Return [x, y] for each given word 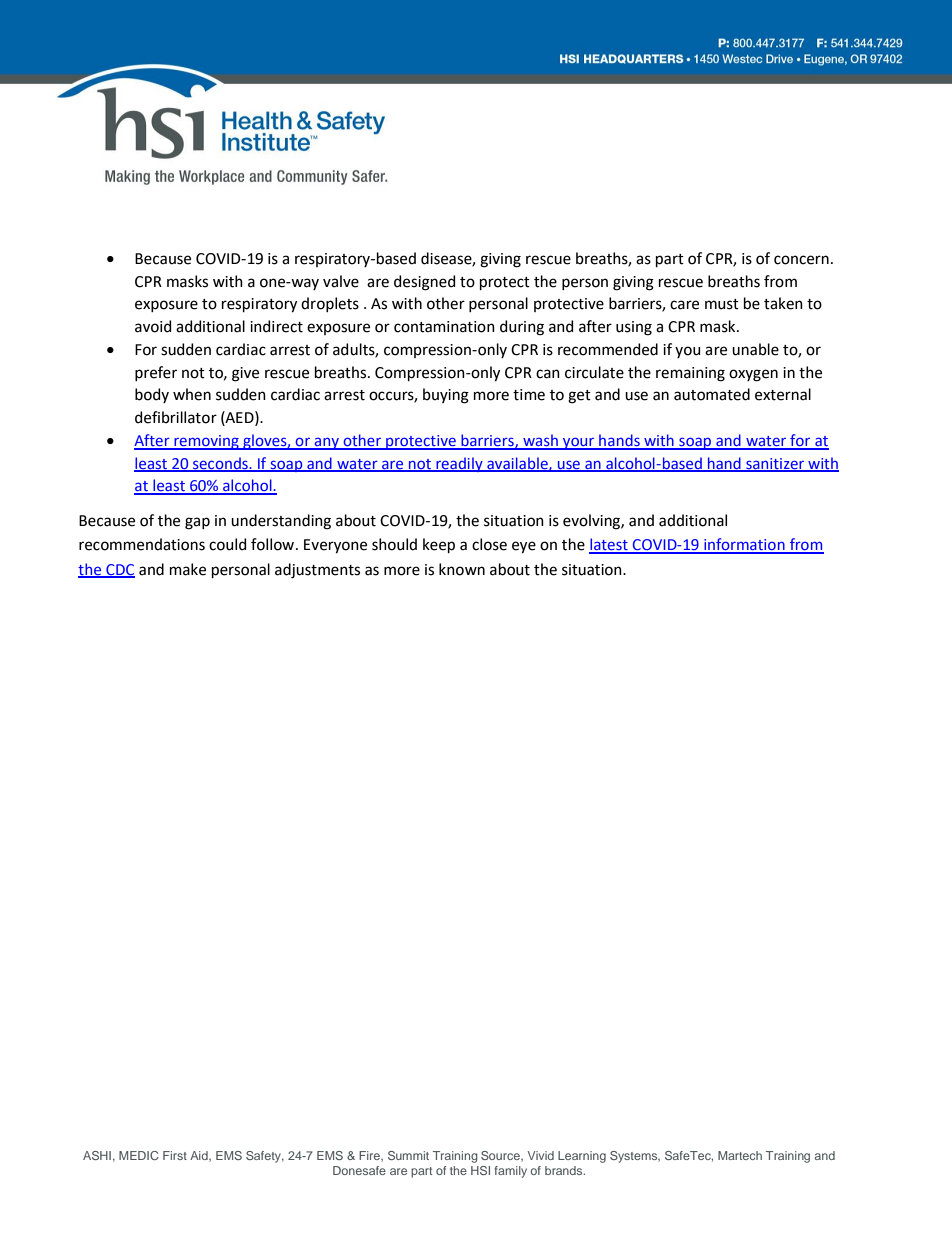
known [462, 569]
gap [197, 523]
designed [424, 283]
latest [609, 545]
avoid [153, 326]
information [744, 545]
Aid [200, 1156]
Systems [635, 1157]
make [188, 569]
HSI [480, 1170]
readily [459, 464]
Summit [408, 1155]
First [175, 1155]
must [722, 304]
